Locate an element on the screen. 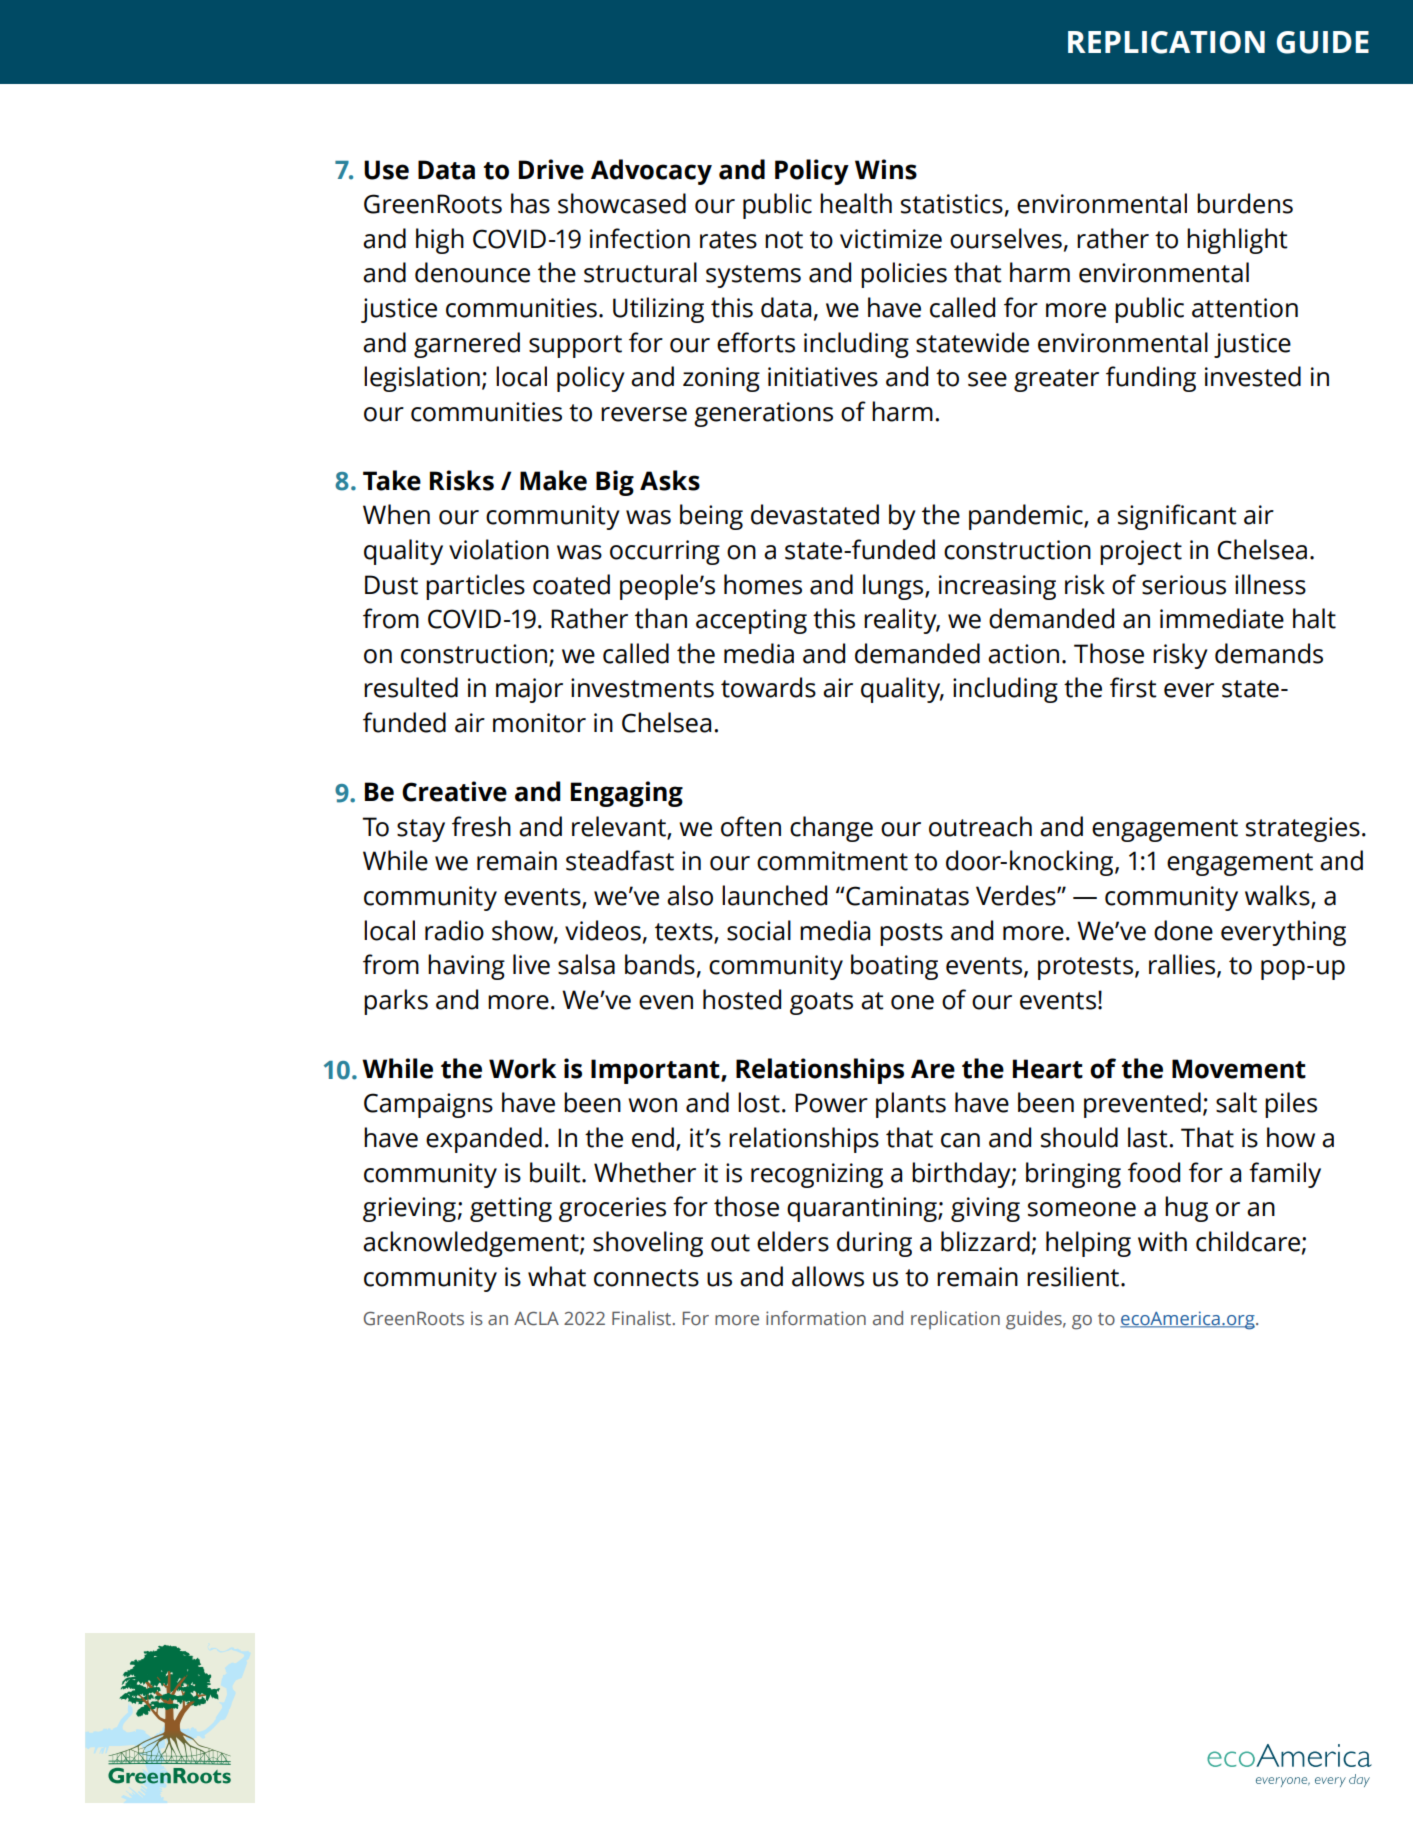 The image size is (1413, 1828). burdens is located at coordinates (1245, 203).
